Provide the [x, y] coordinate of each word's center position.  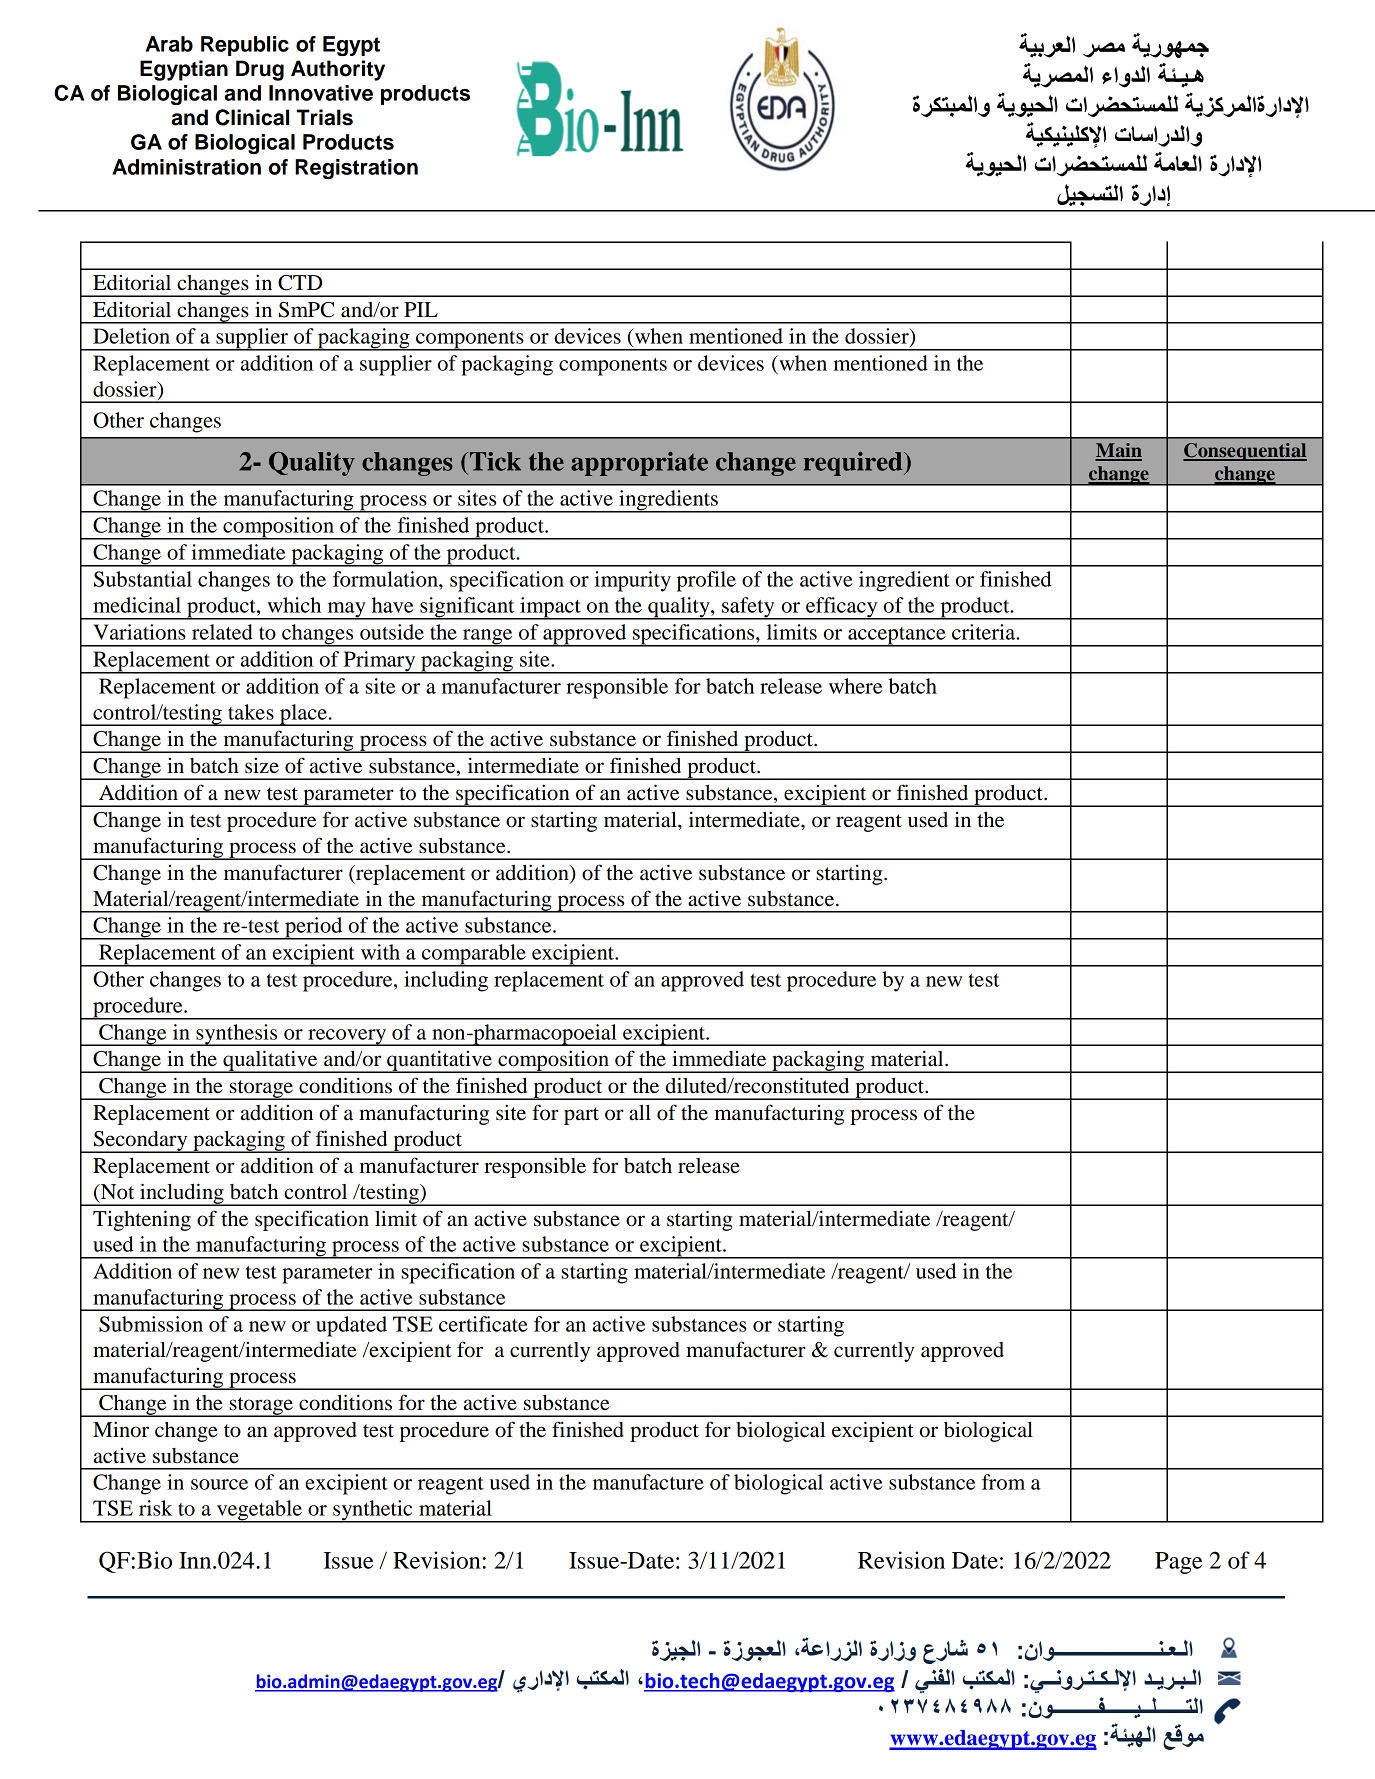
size [262, 766]
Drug [260, 70]
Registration [356, 169]
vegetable [259, 1511]
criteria [985, 632]
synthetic [373, 1511]
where [855, 686]
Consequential [1245, 452]
